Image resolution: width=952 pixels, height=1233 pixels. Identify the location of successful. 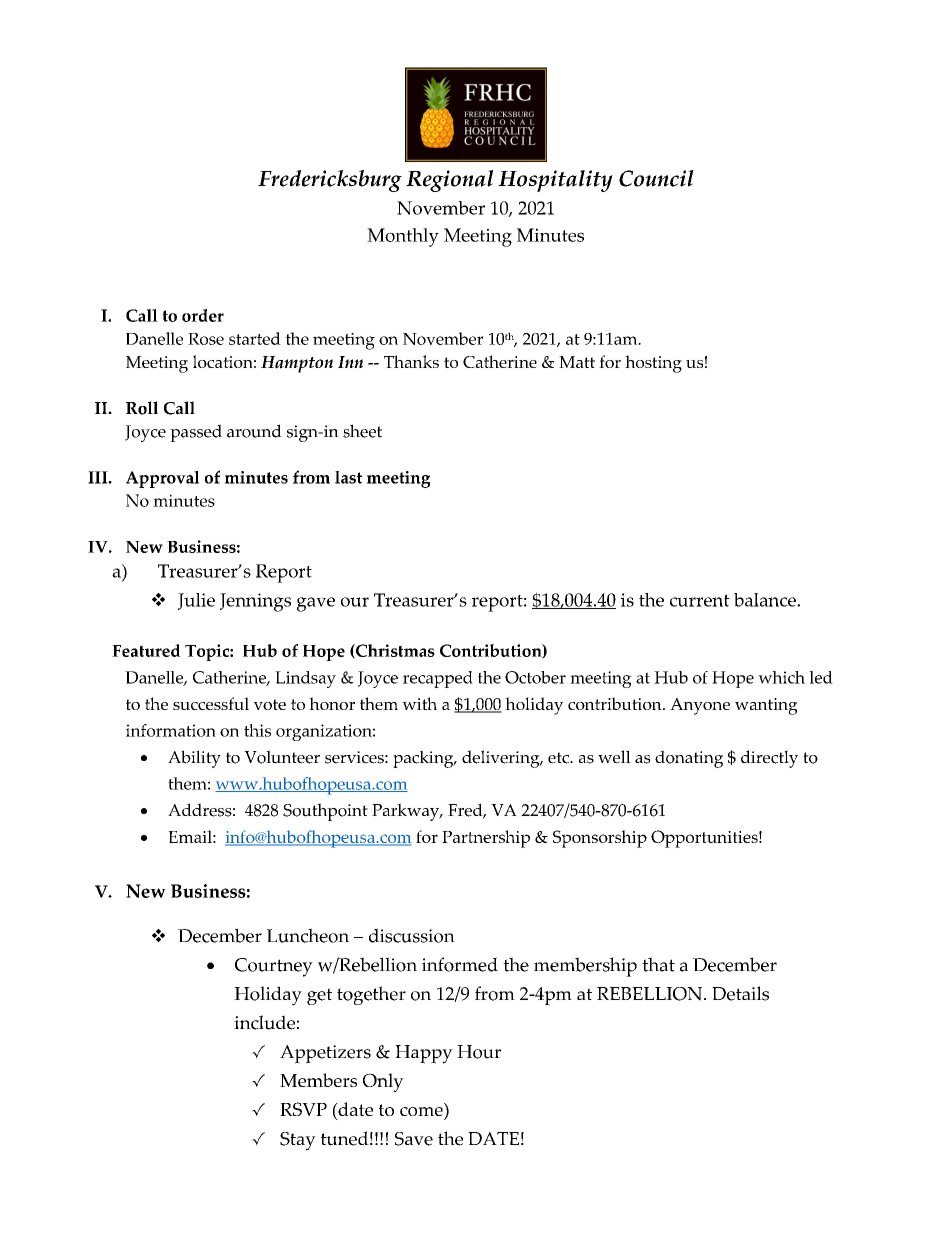
(211, 703).
